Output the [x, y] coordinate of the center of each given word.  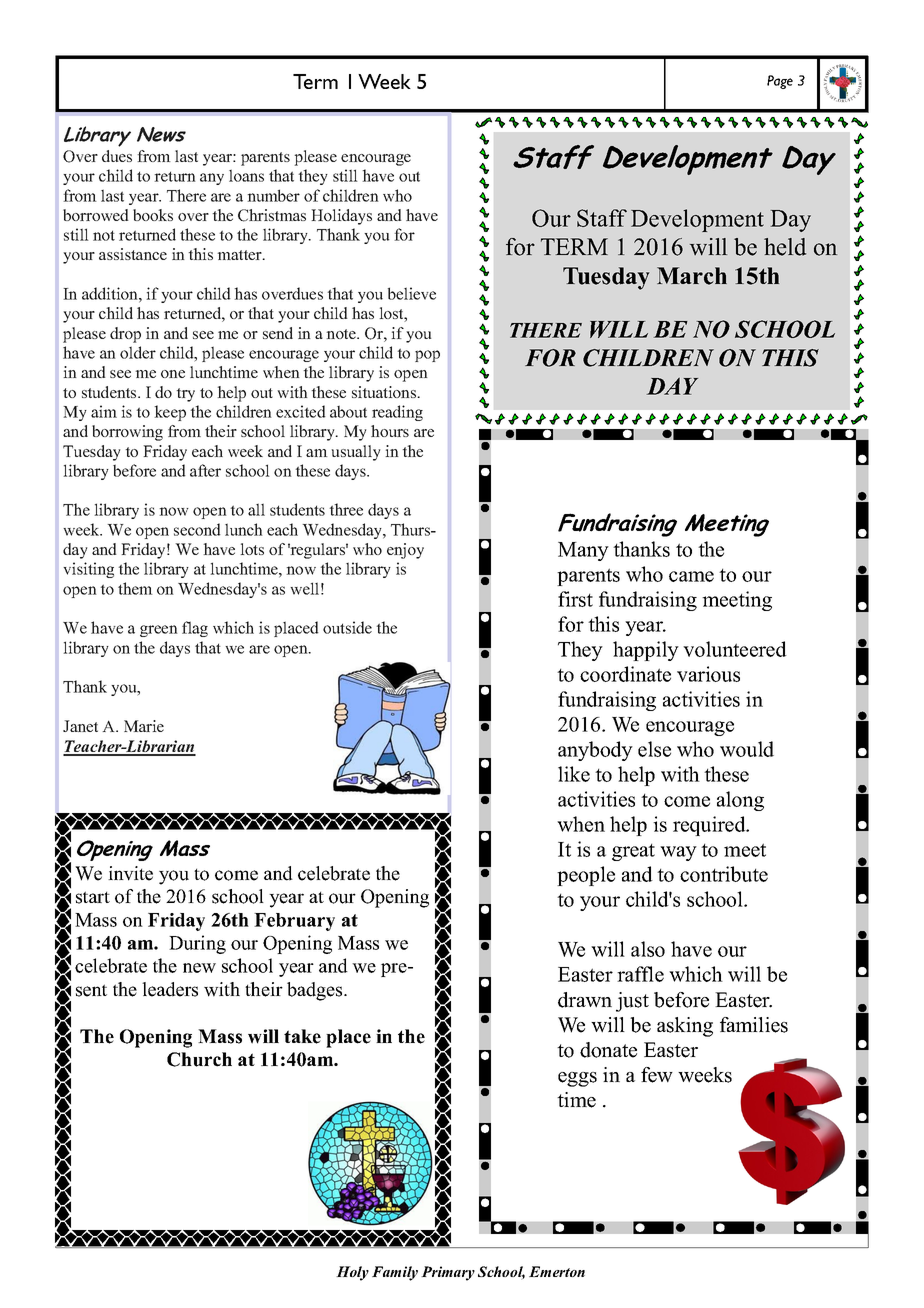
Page [780, 82]
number [273, 195]
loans [246, 175]
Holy [352, 1273]
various [708, 674]
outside [347, 627]
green [159, 631]
